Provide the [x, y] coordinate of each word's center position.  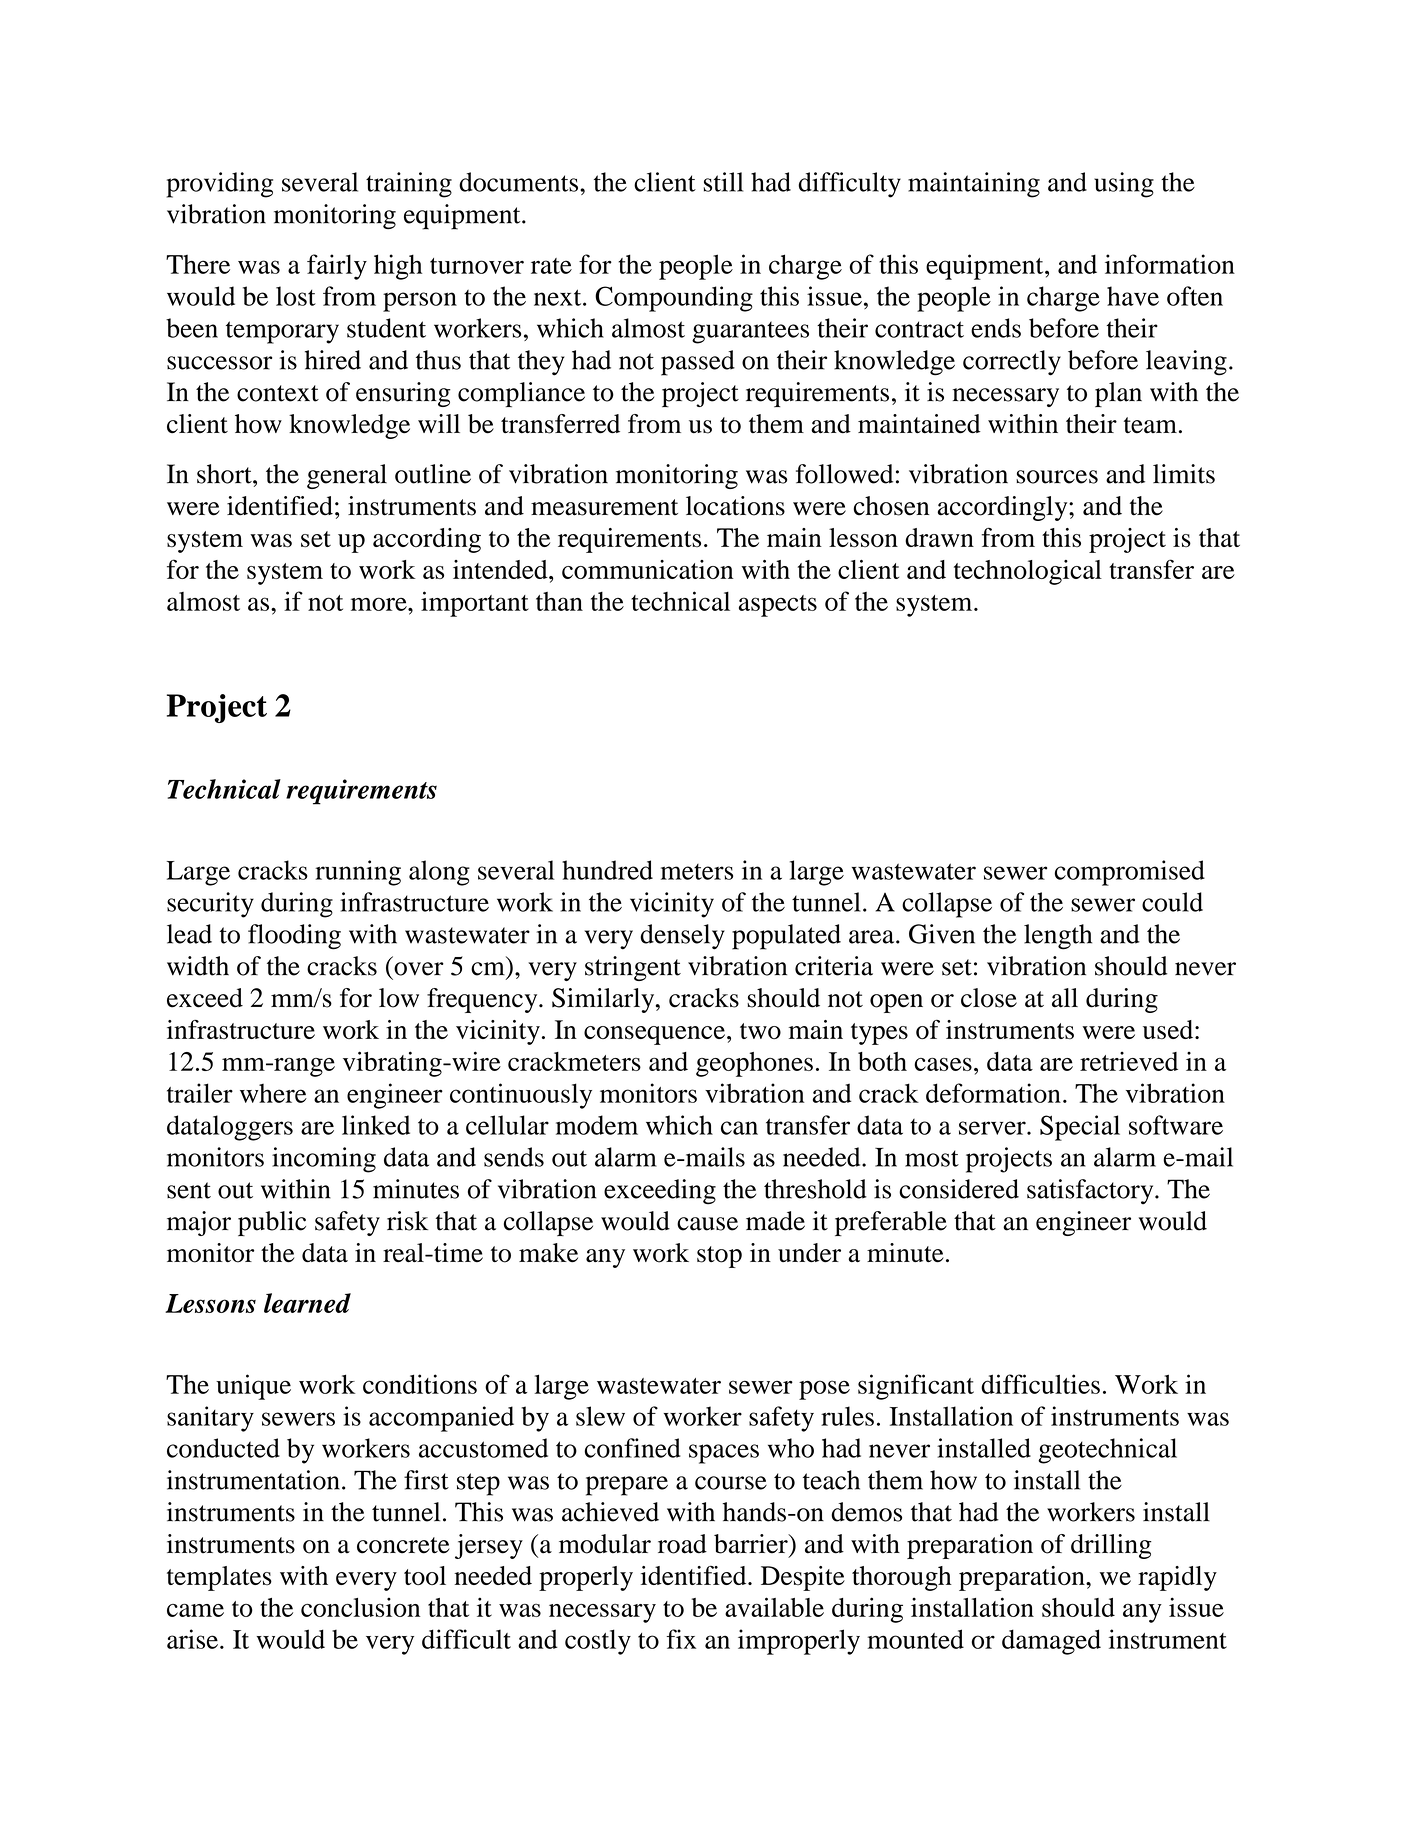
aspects [778, 606]
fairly [337, 267]
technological [1028, 572]
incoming [324, 1160]
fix [681, 1639]
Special [1080, 1128]
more [380, 604]
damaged [1051, 1642]
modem [597, 1125]
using [1124, 185]
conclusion [360, 1607]
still [723, 182]
